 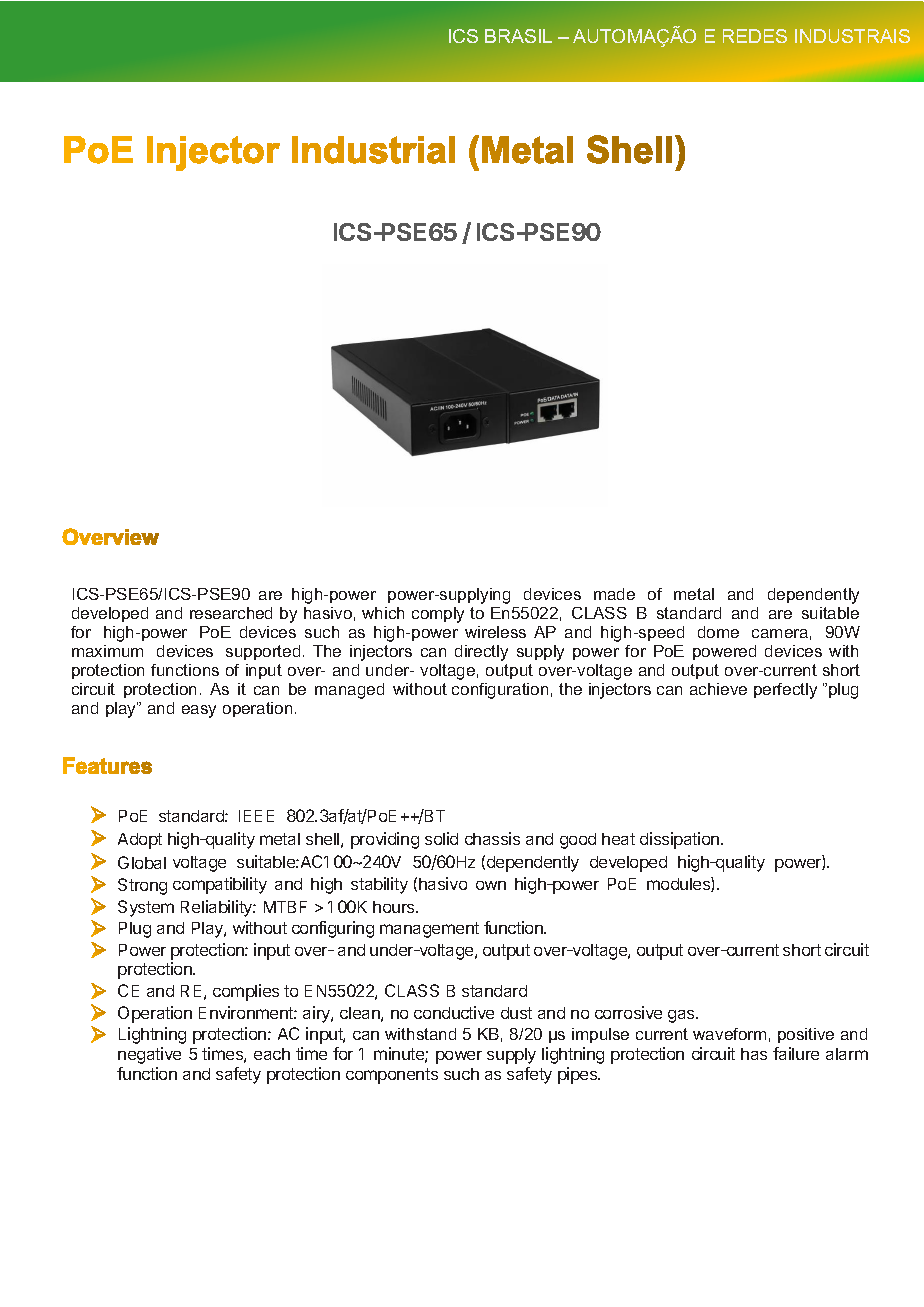 What do you see at coordinates (718, 632) in the page?
I see `dome` at bounding box center [718, 632].
